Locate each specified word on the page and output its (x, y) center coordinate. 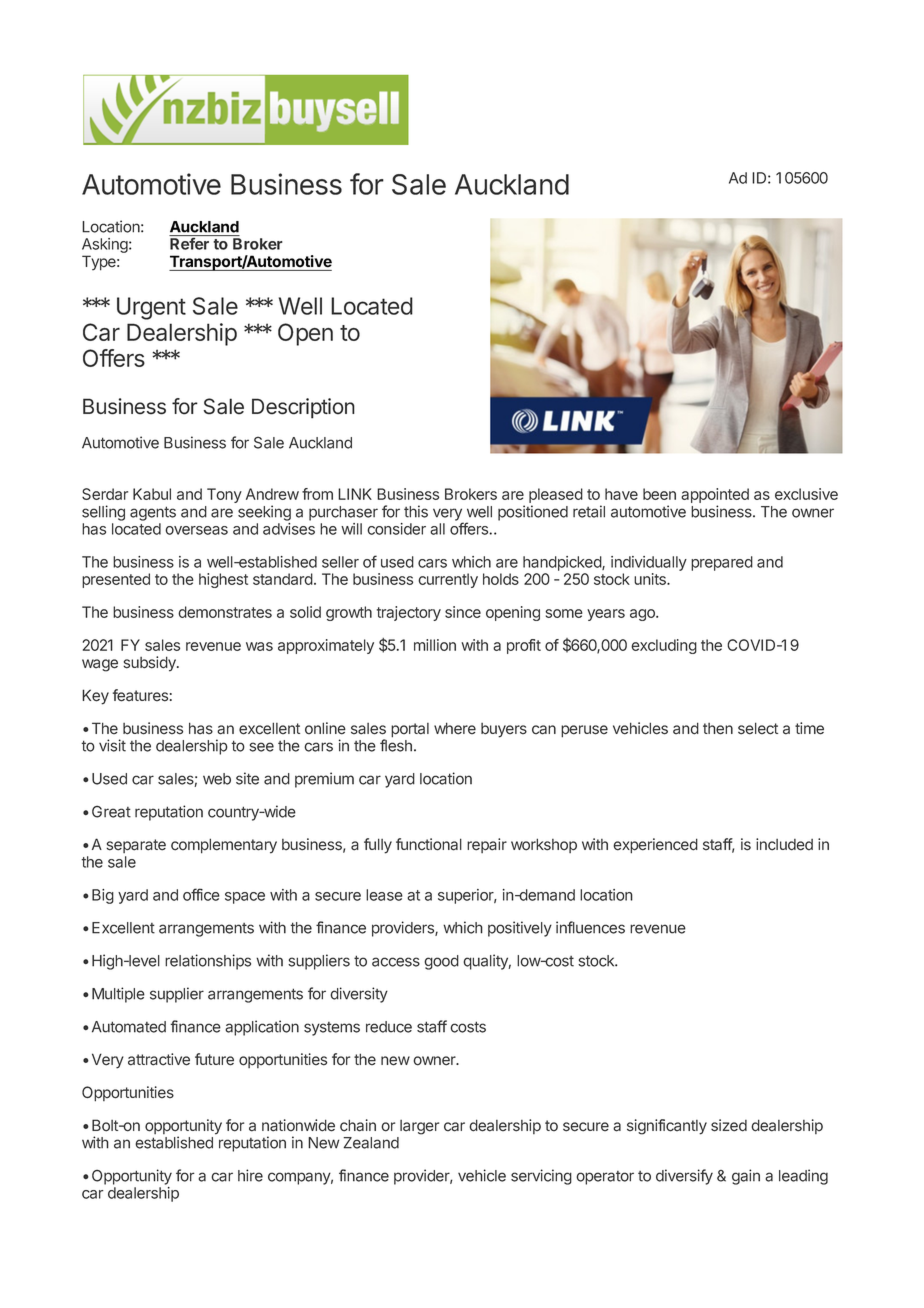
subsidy (150, 664)
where (455, 728)
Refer (189, 244)
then (718, 729)
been (659, 494)
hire (250, 1175)
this (416, 511)
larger (419, 1127)
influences (590, 927)
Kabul (152, 494)
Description (303, 408)
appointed (715, 497)
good (441, 962)
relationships (208, 962)
